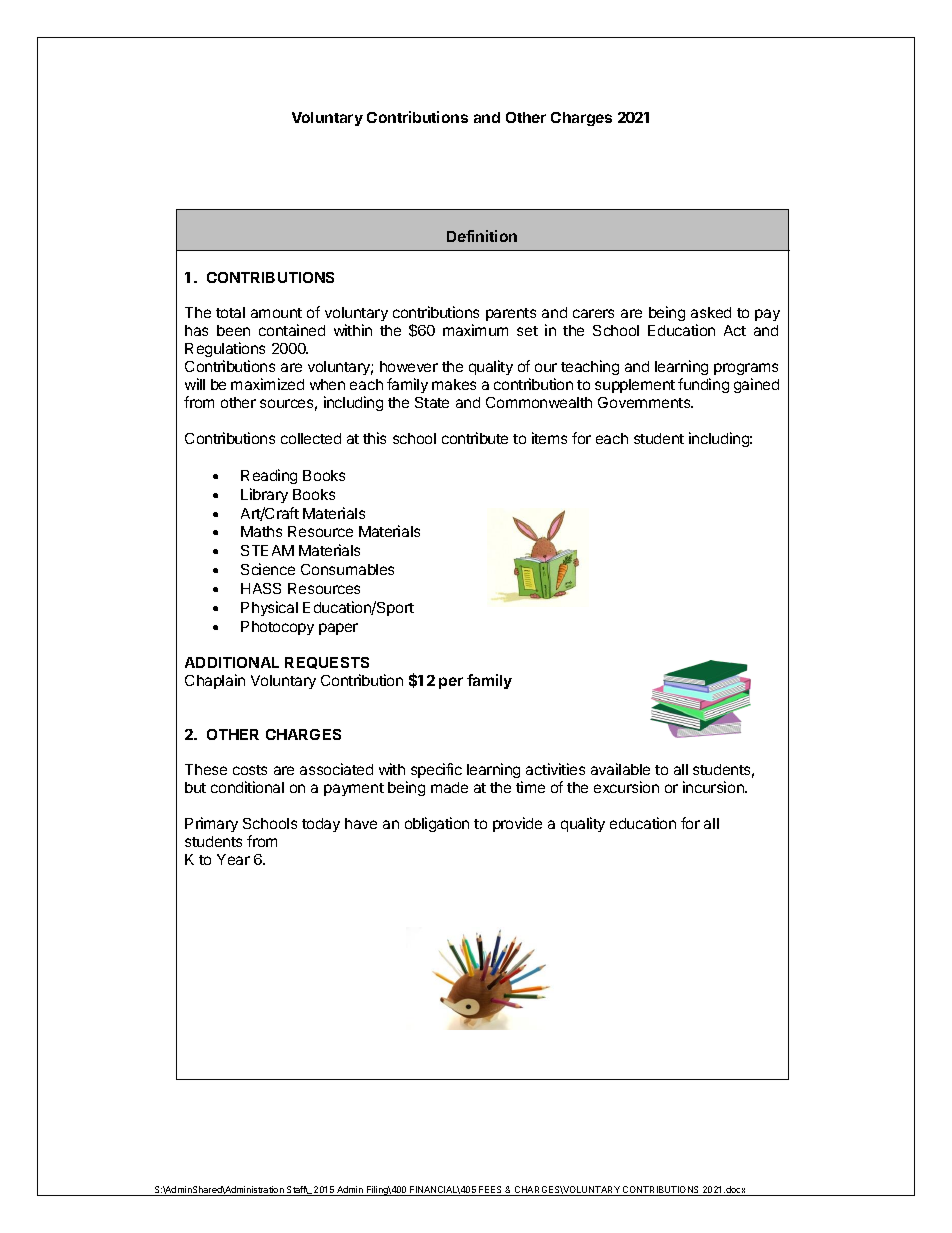 The width and height of the screenshot is (952, 1233). I want to click on incursion, so click(714, 787).
